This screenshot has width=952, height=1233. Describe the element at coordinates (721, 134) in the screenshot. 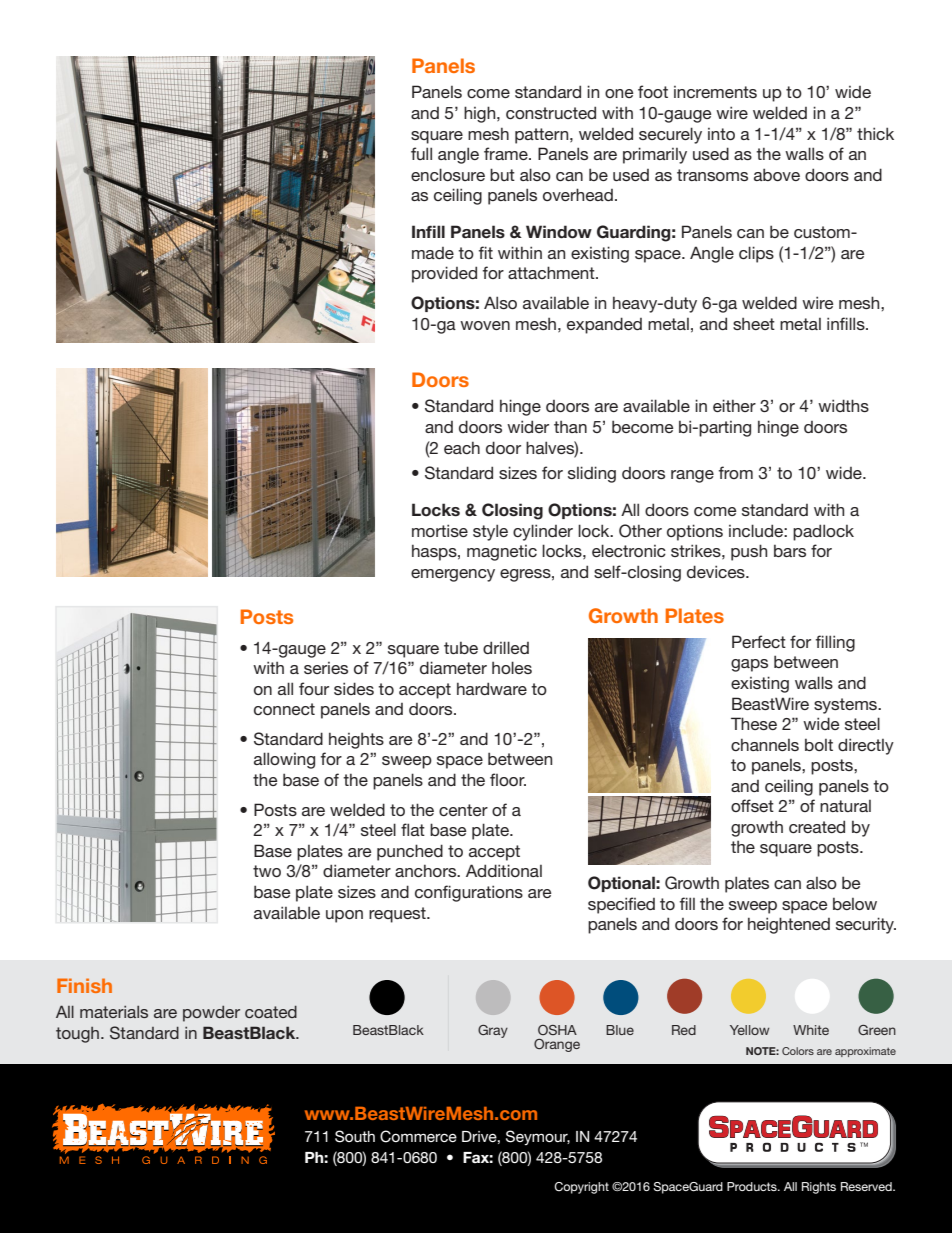

I see `into` at that location.
